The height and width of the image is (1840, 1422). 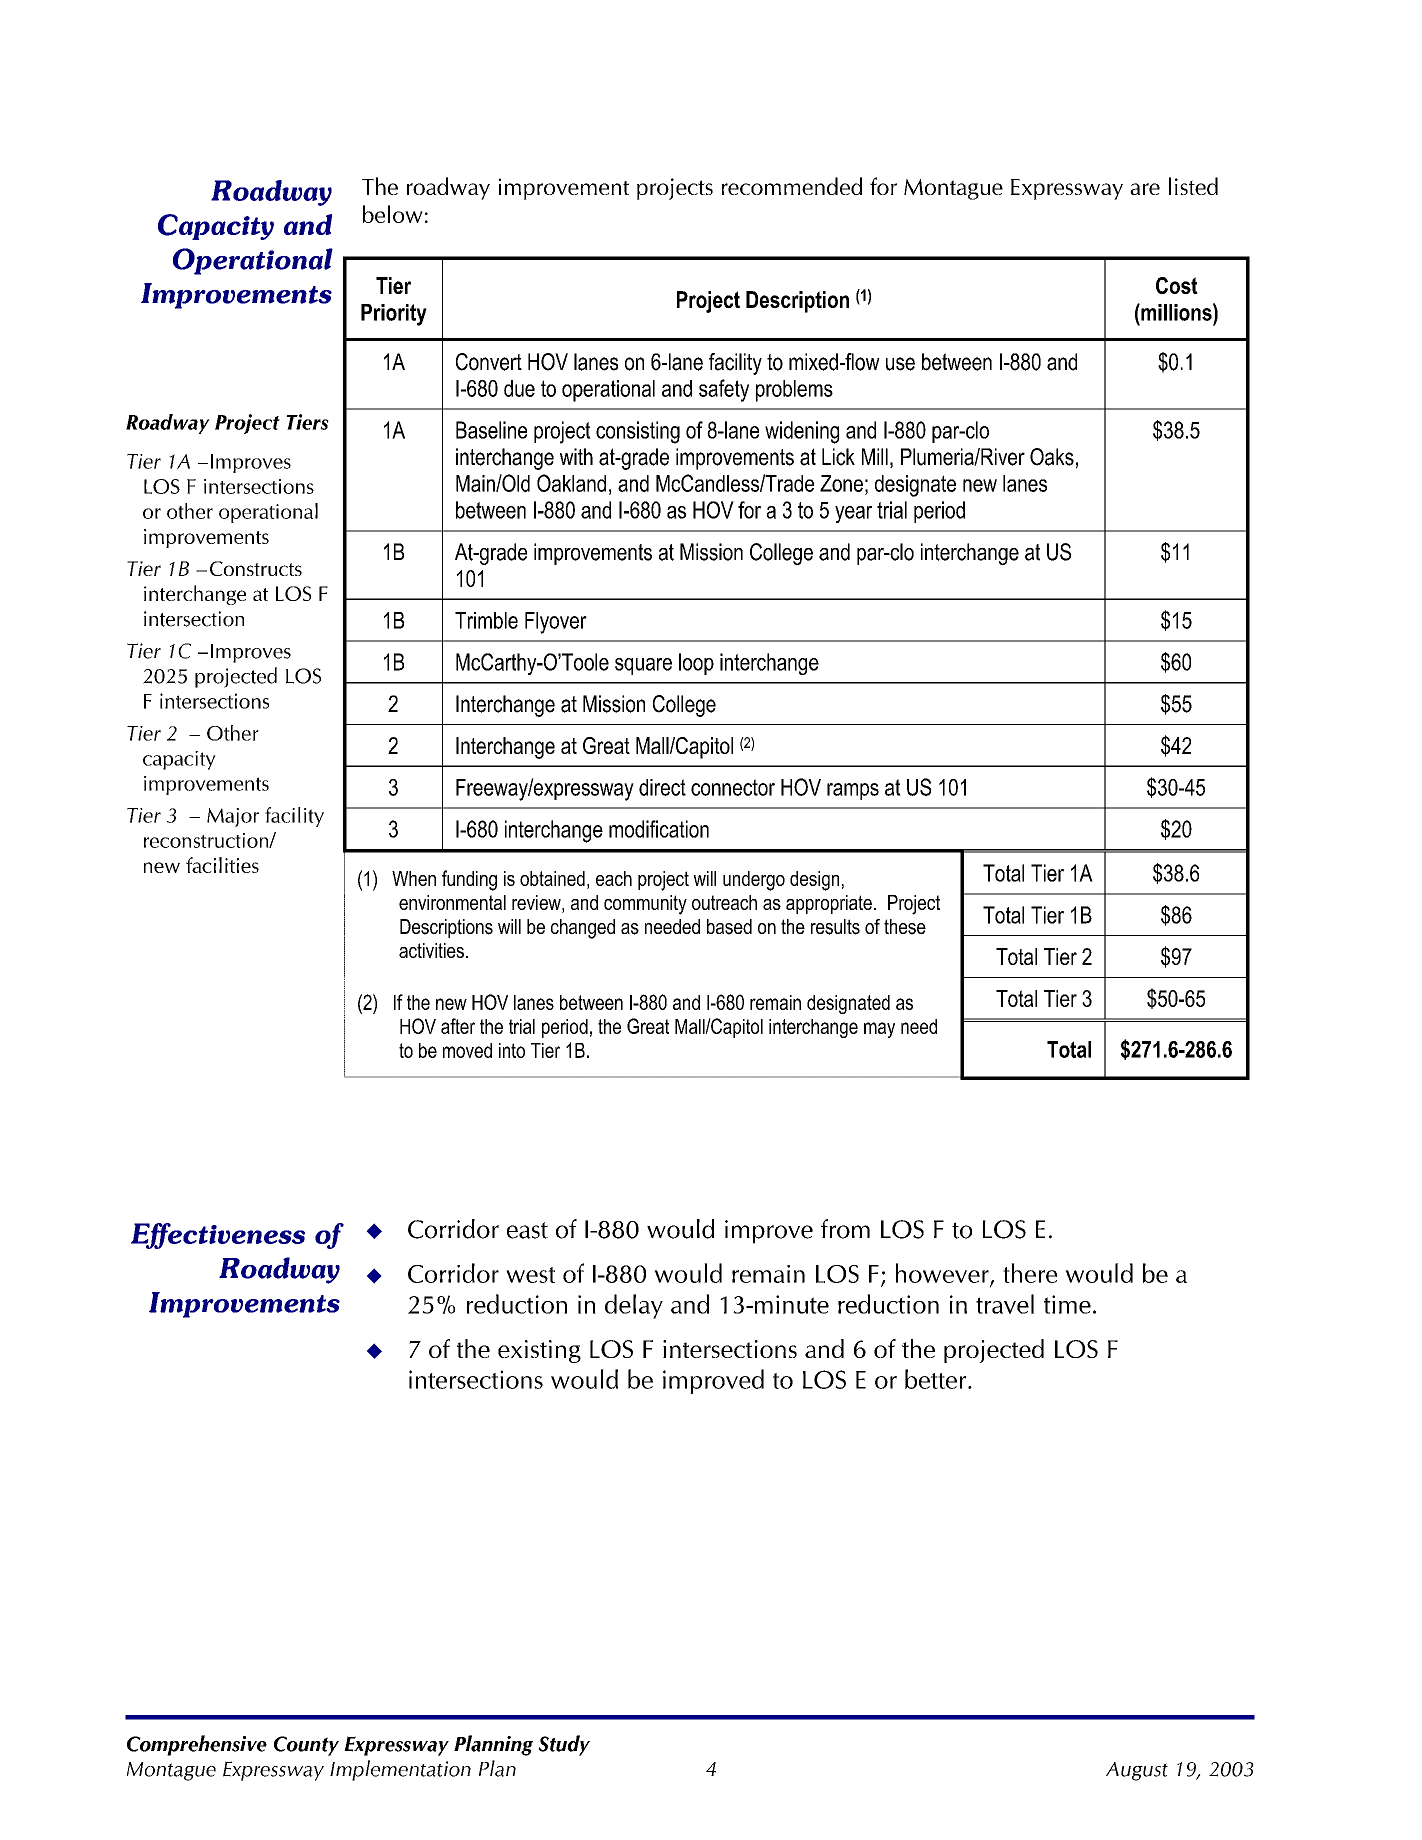 What do you see at coordinates (218, 1236) in the image?
I see `Effectiveness` at bounding box center [218, 1236].
